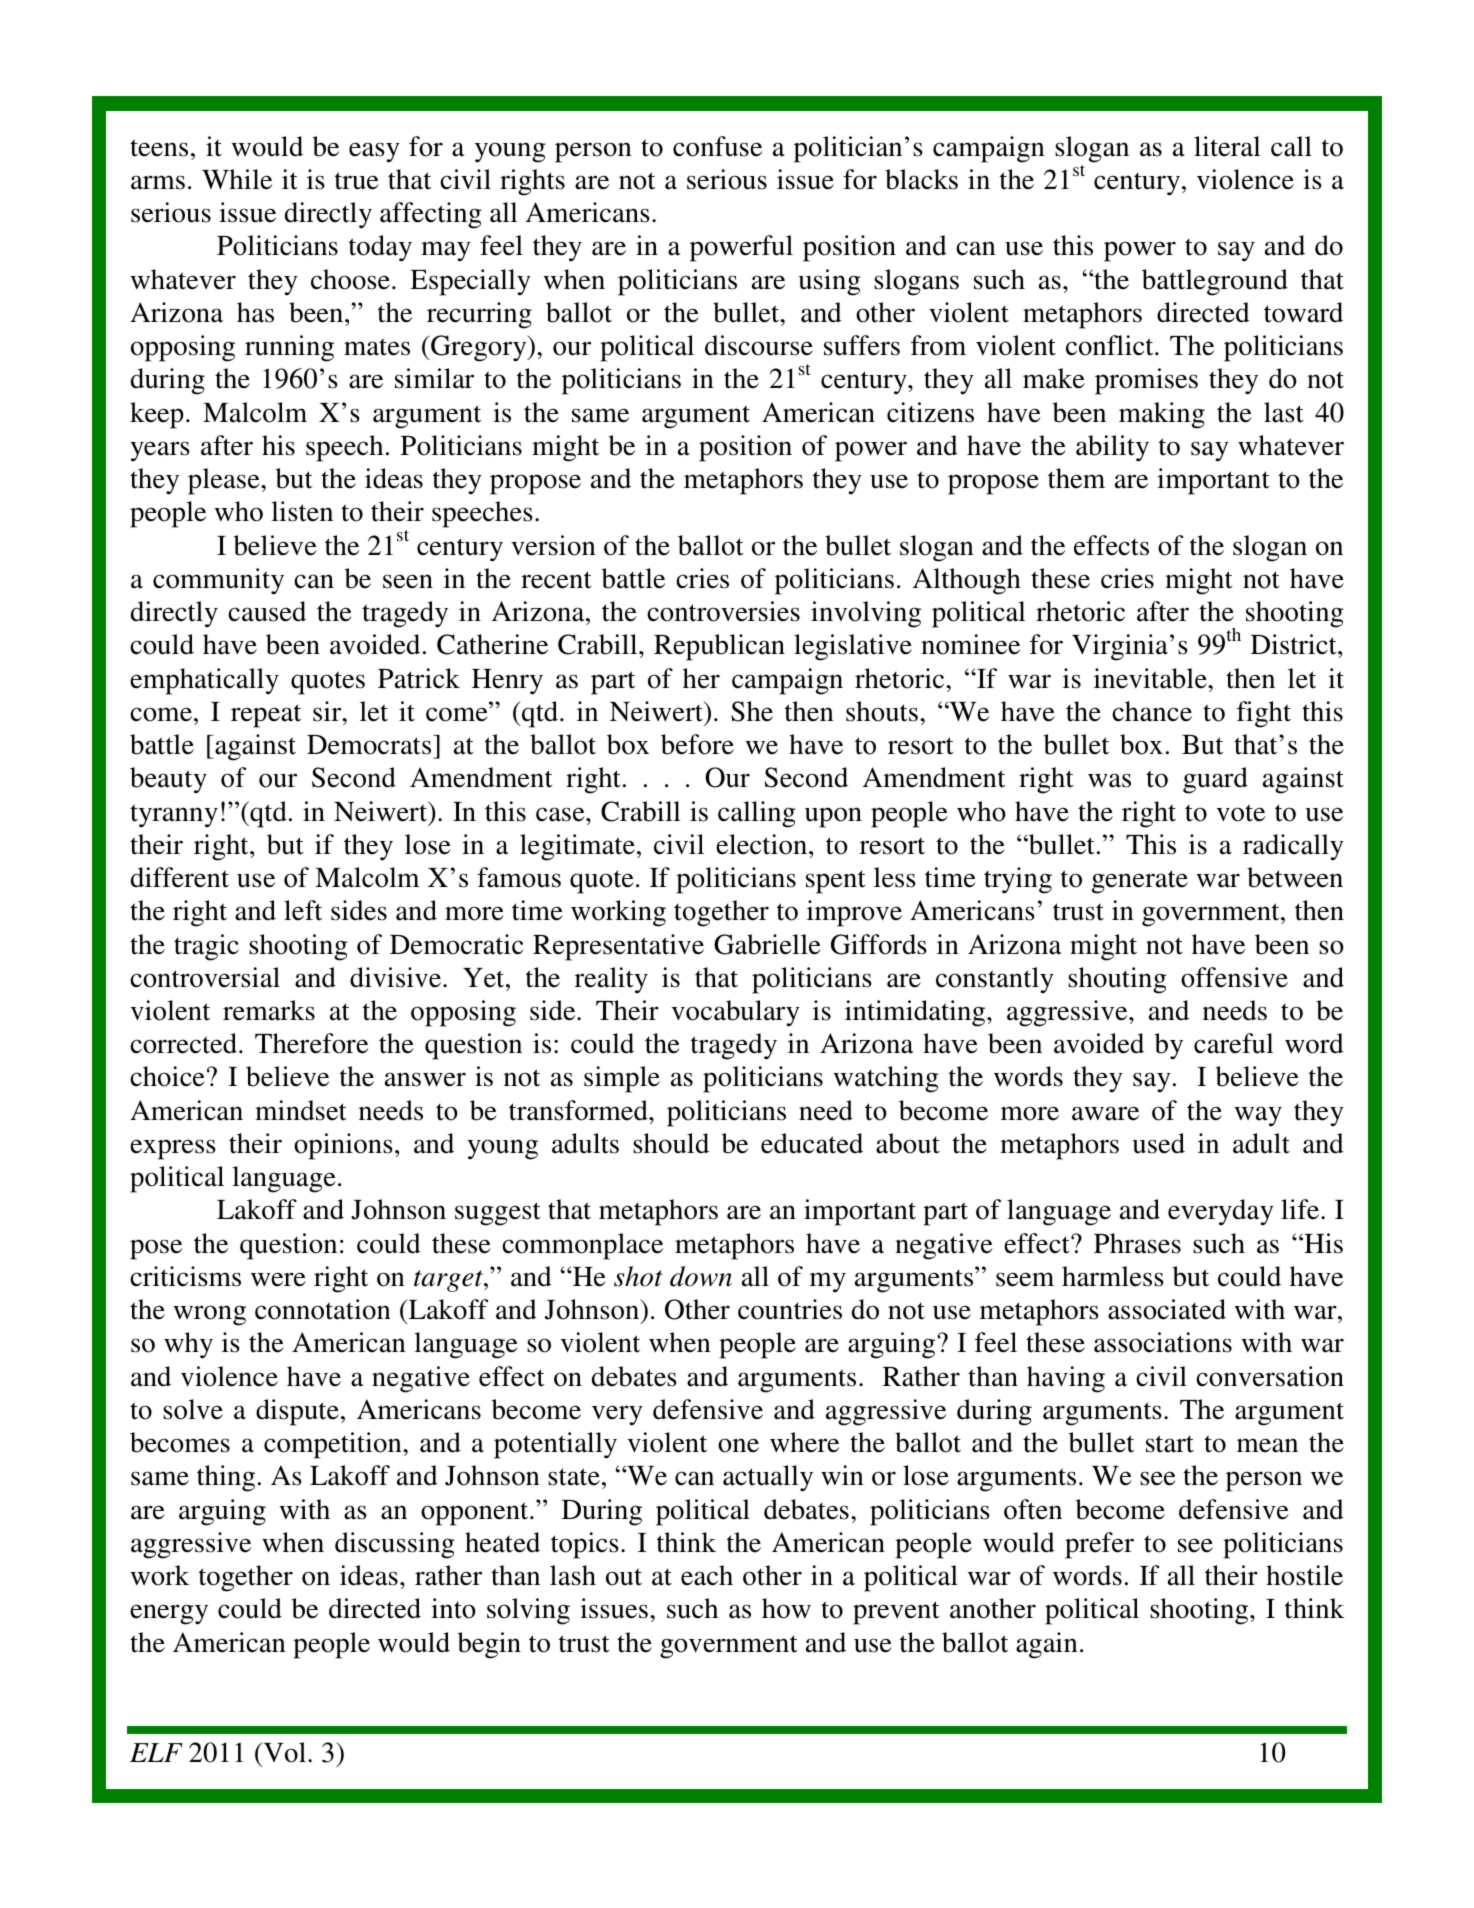 Image resolution: width=1474 pixels, height=1908 pixels. I want to click on hostile, so click(1304, 1575).
